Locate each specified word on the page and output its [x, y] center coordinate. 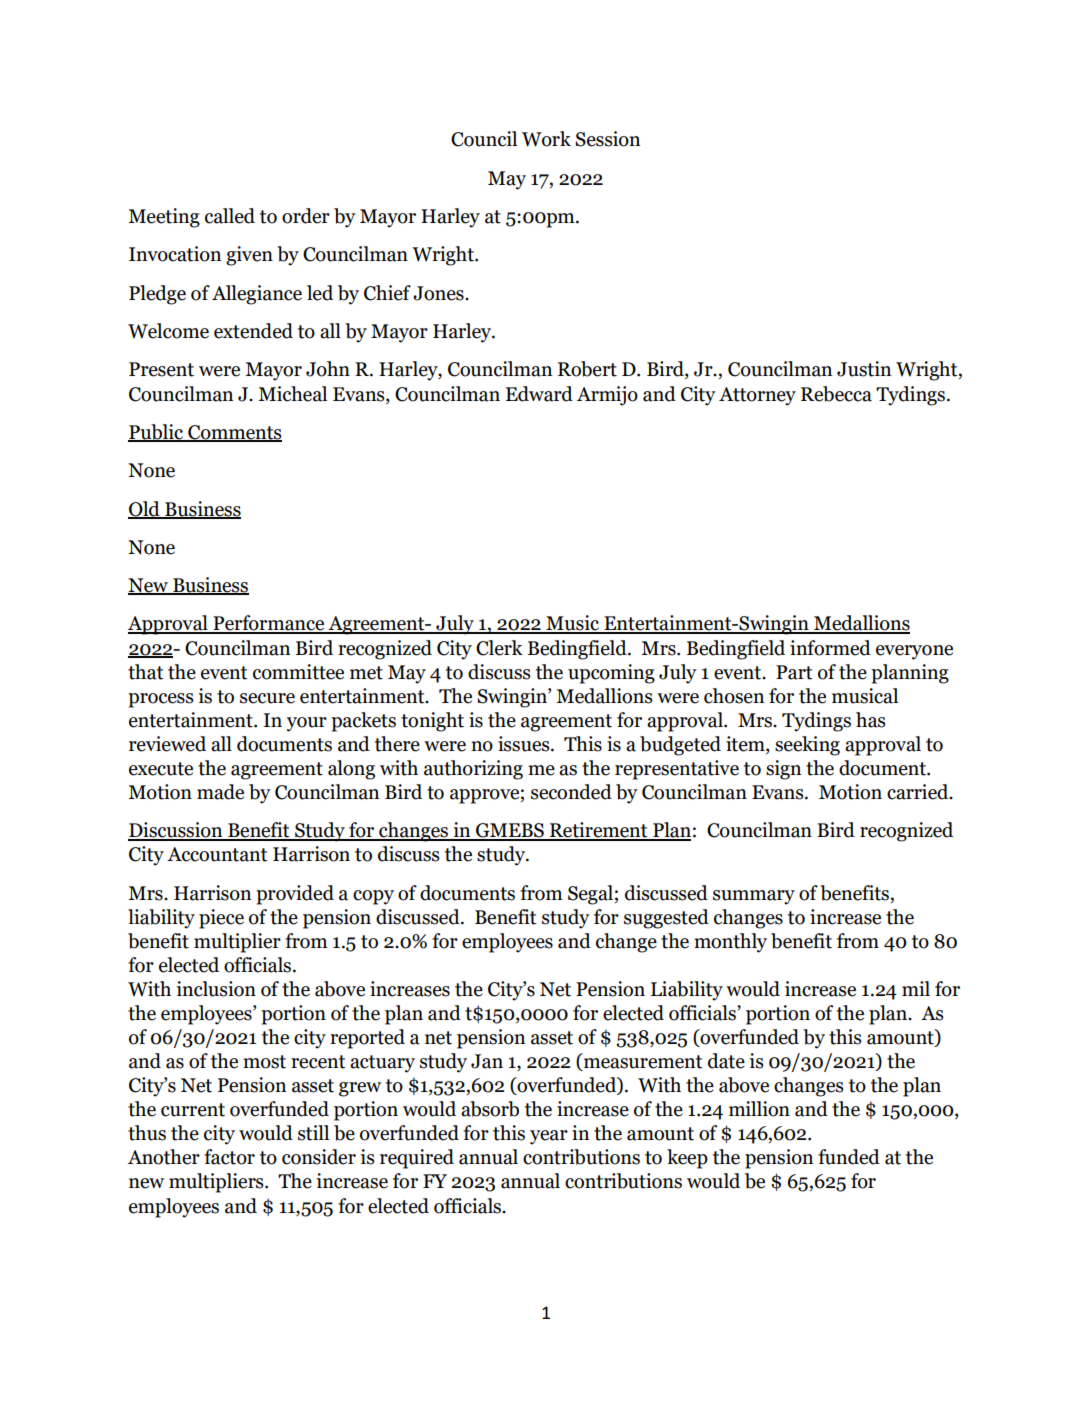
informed [830, 648]
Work [546, 139]
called [230, 216]
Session [608, 139]
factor [229, 1157]
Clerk [499, 648]
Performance [269, 624]
